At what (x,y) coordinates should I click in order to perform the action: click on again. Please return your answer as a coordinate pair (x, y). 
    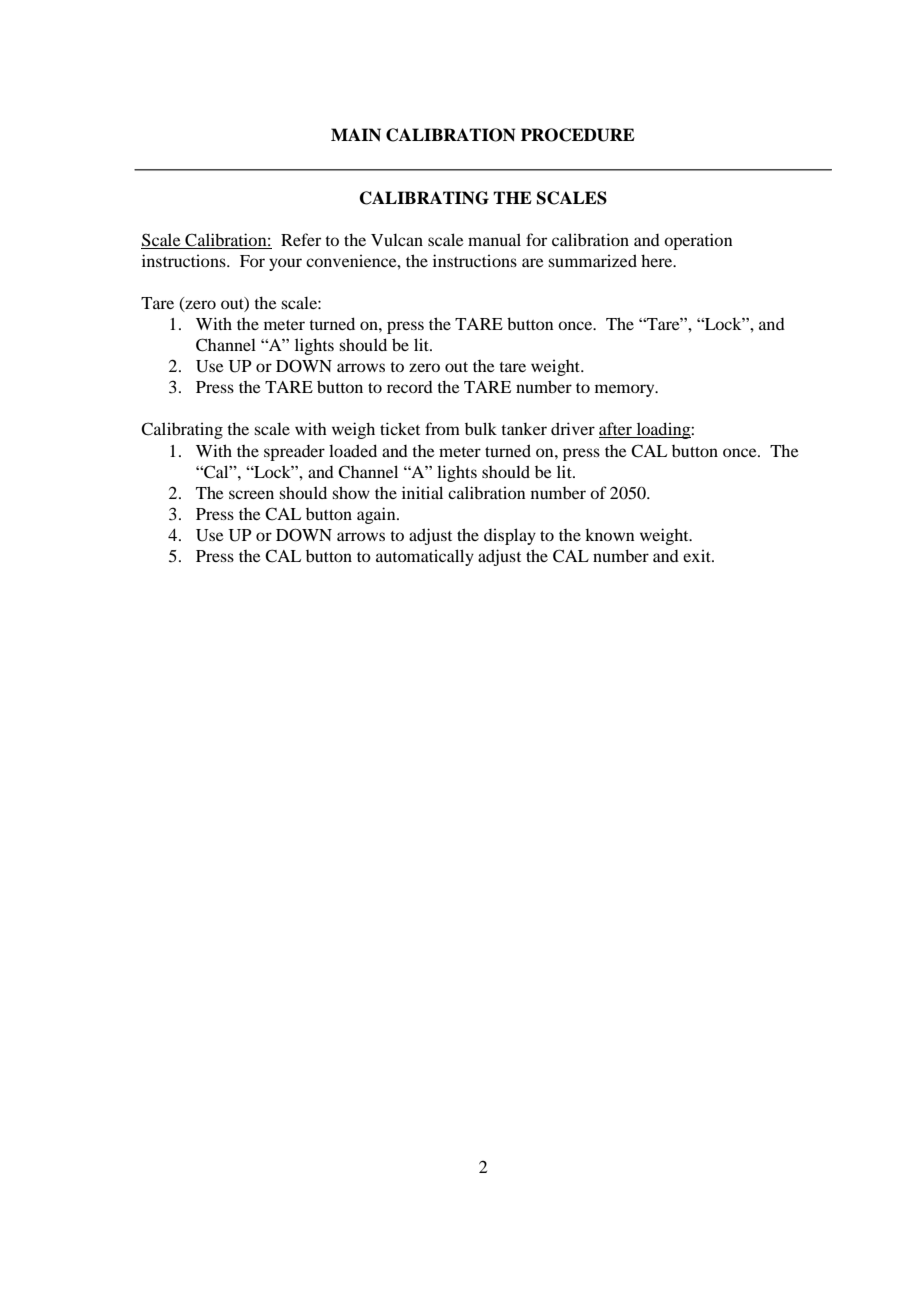
    Looking at the image, I should click on (377, 515).
